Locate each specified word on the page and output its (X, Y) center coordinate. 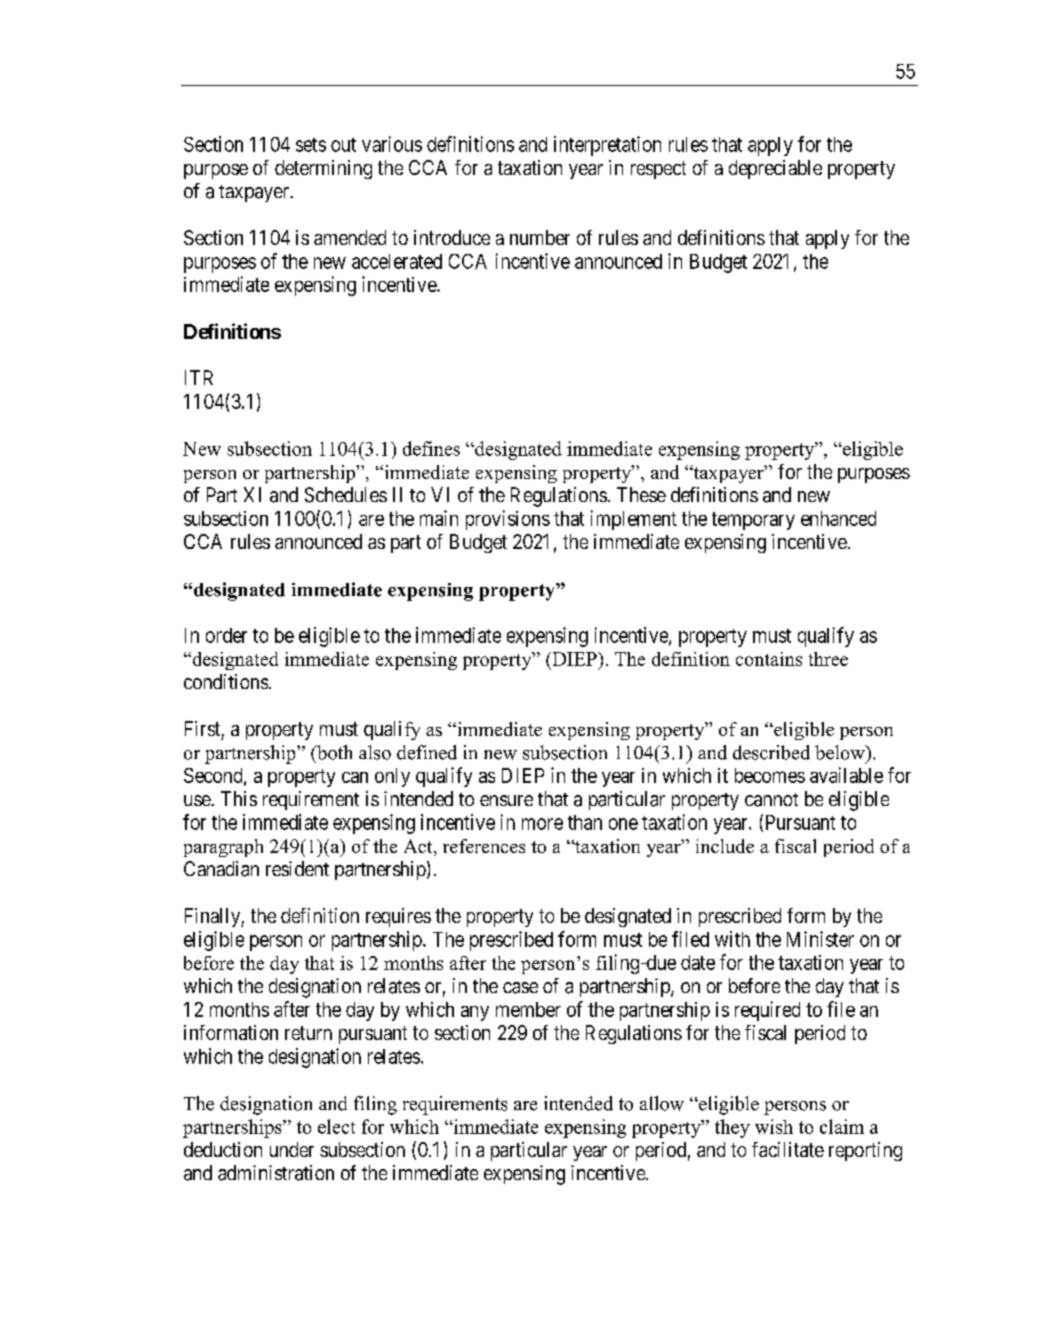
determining (323, 169)
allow (662, 1103)
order (226, 635)
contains (769, 659)
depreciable (775, 169)
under (292, 1149)
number (540, 237)
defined (427, 752)
